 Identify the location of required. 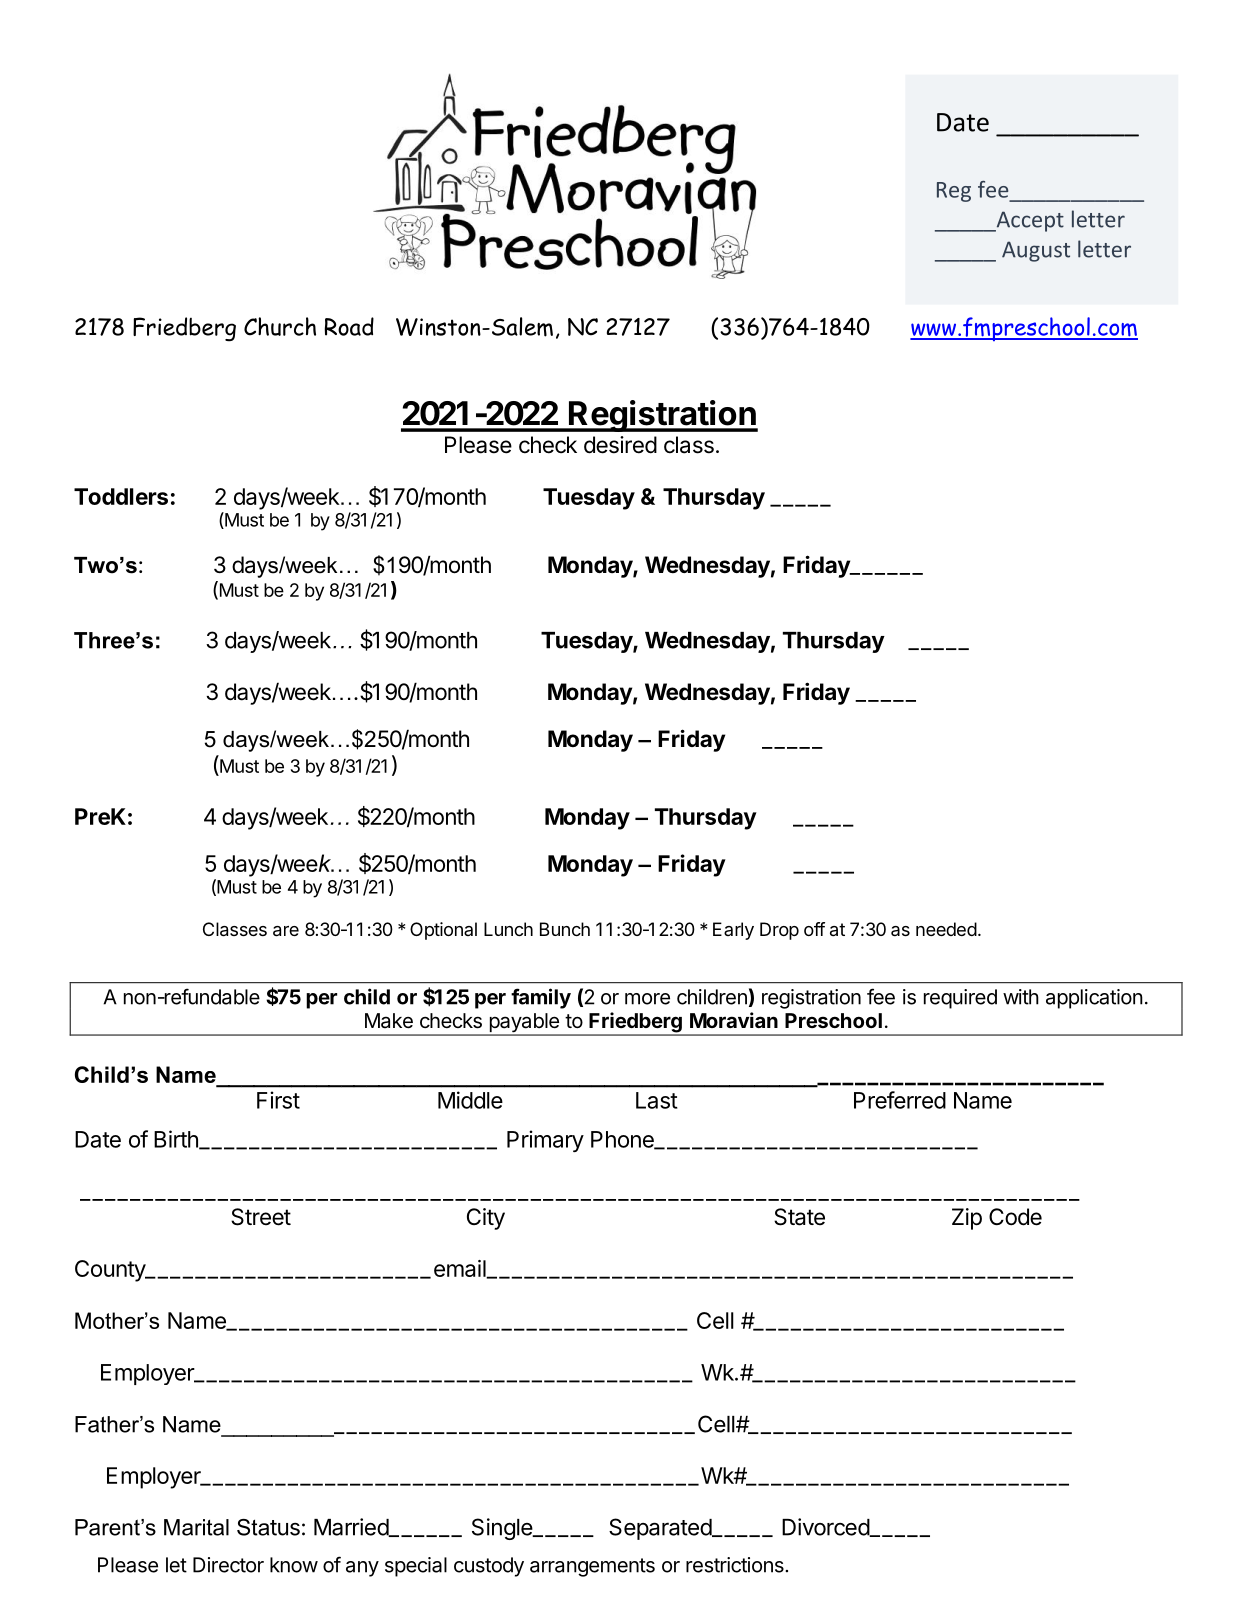
(960, 999).
